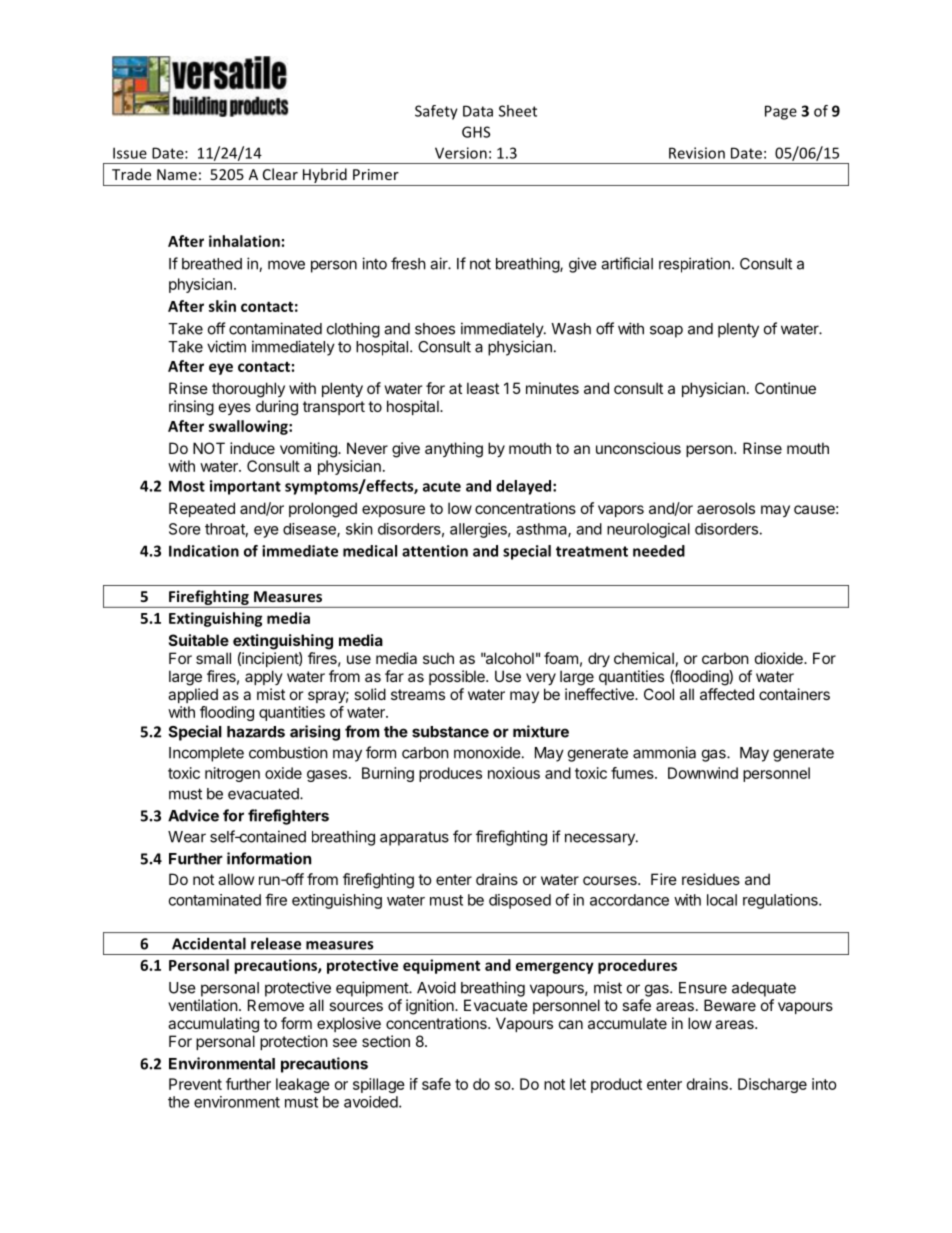 The image size is (952, 1233). I want to click on Prevent, so click(195, 1084).
